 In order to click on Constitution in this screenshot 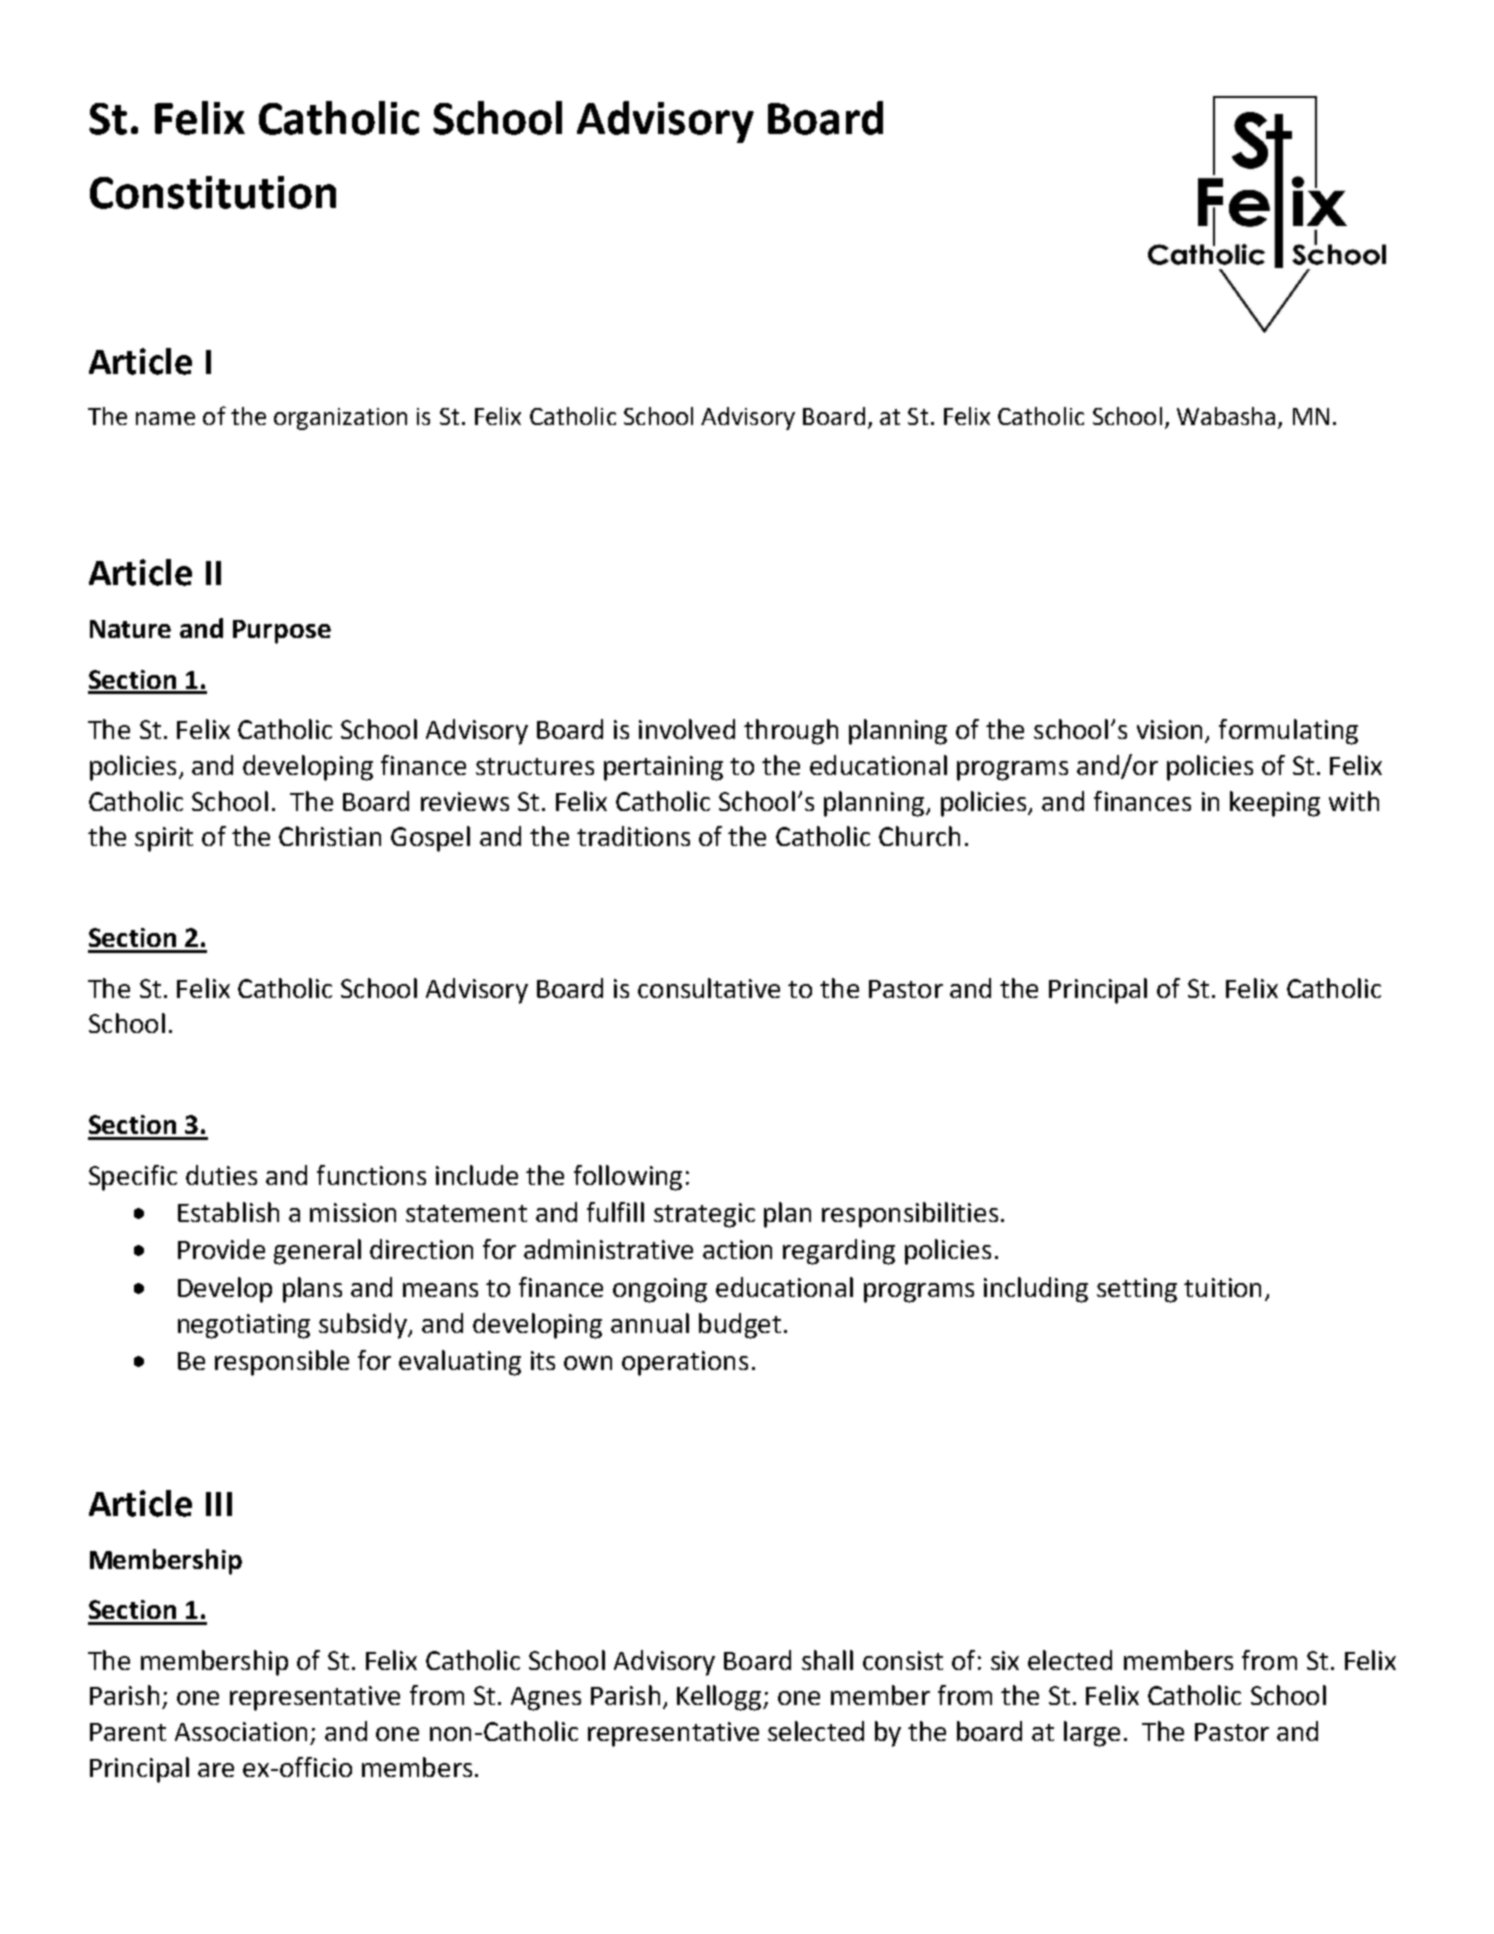, I will do `click(213, 192)`.
